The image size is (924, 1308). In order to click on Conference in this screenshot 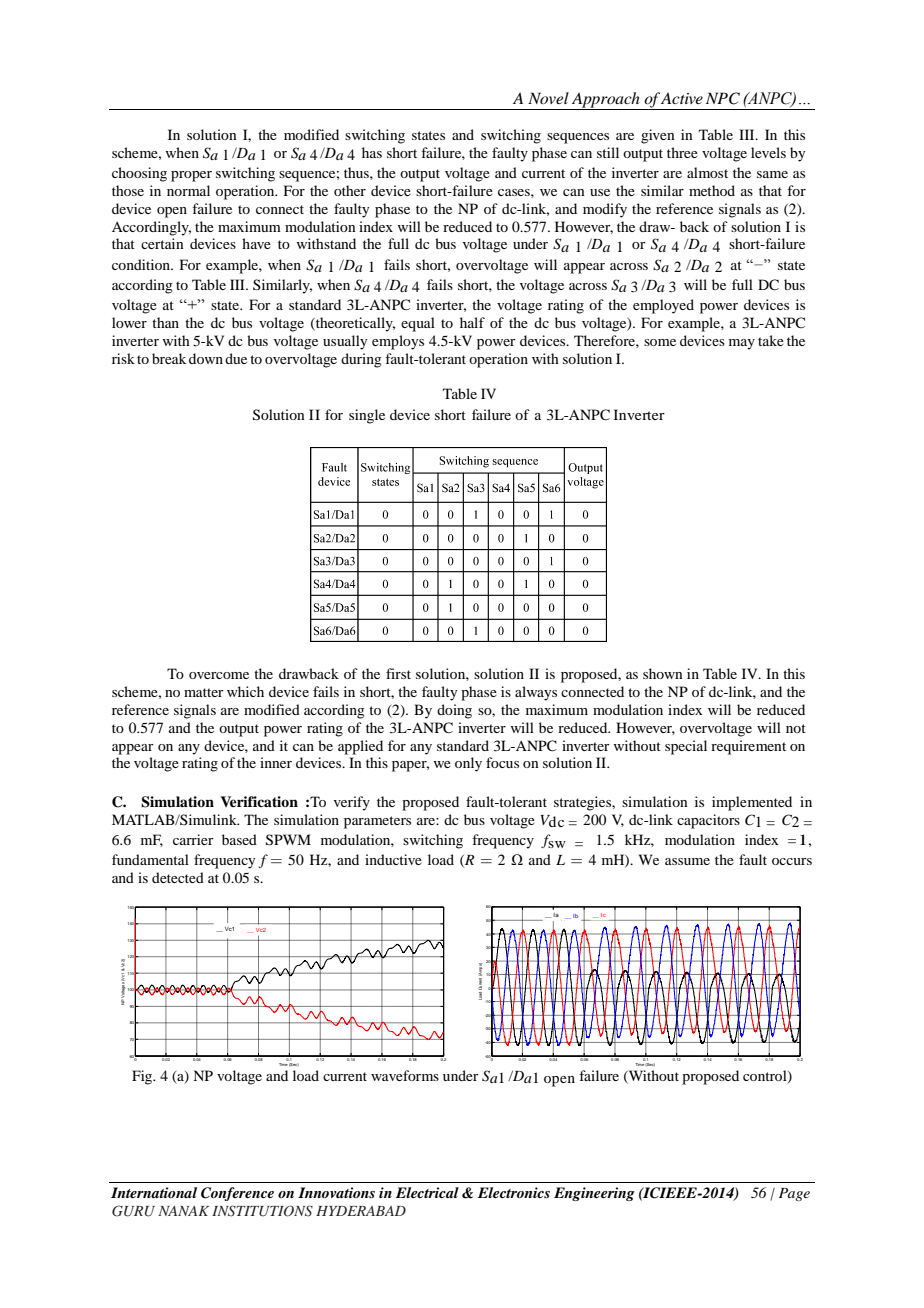, I will do `click(237, 1194)`.
